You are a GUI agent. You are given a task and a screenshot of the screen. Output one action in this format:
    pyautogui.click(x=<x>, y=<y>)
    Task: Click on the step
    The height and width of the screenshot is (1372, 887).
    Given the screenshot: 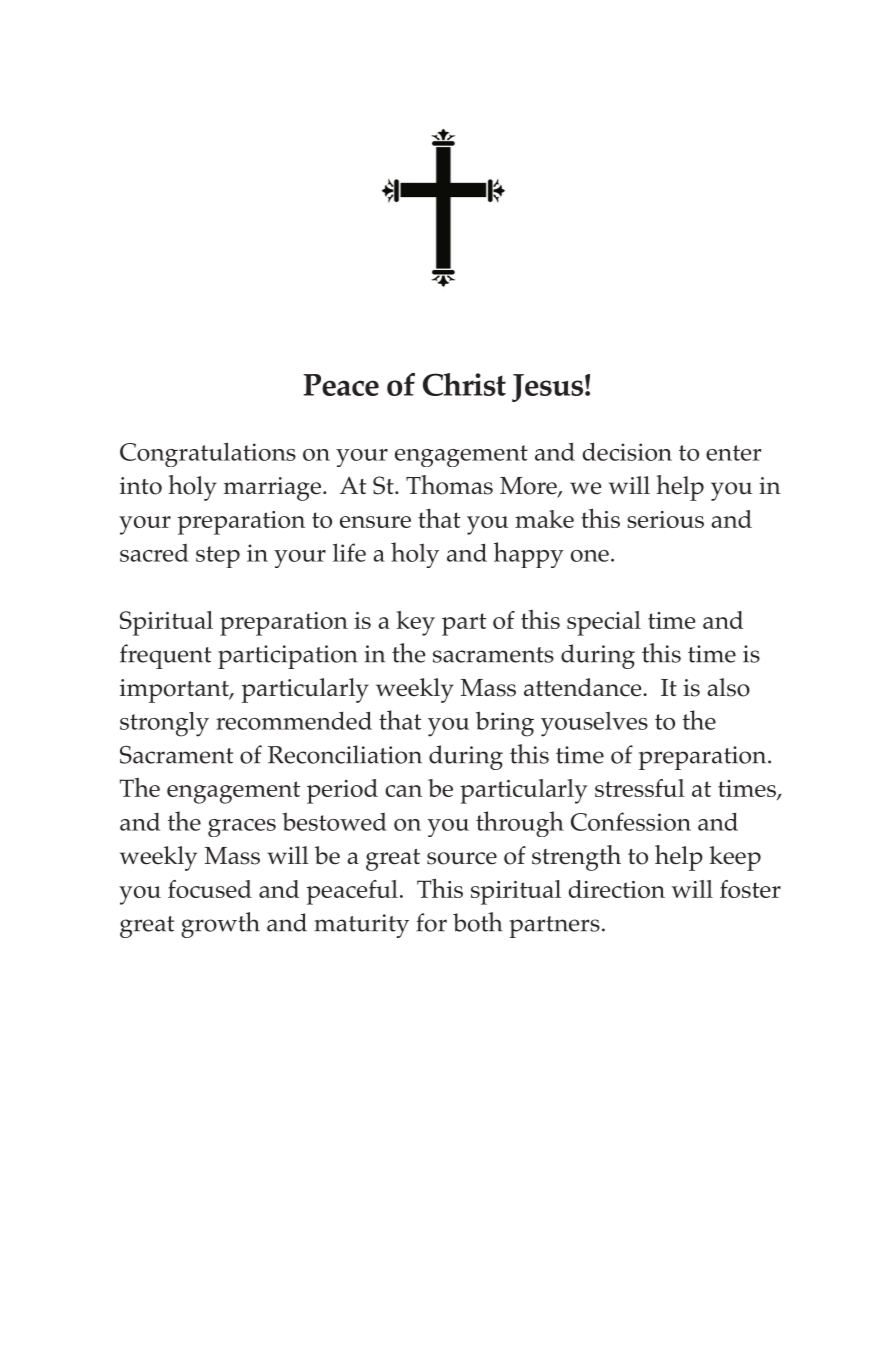 What is the action you would take?
    pyautogui.click(x=218, y=557)
